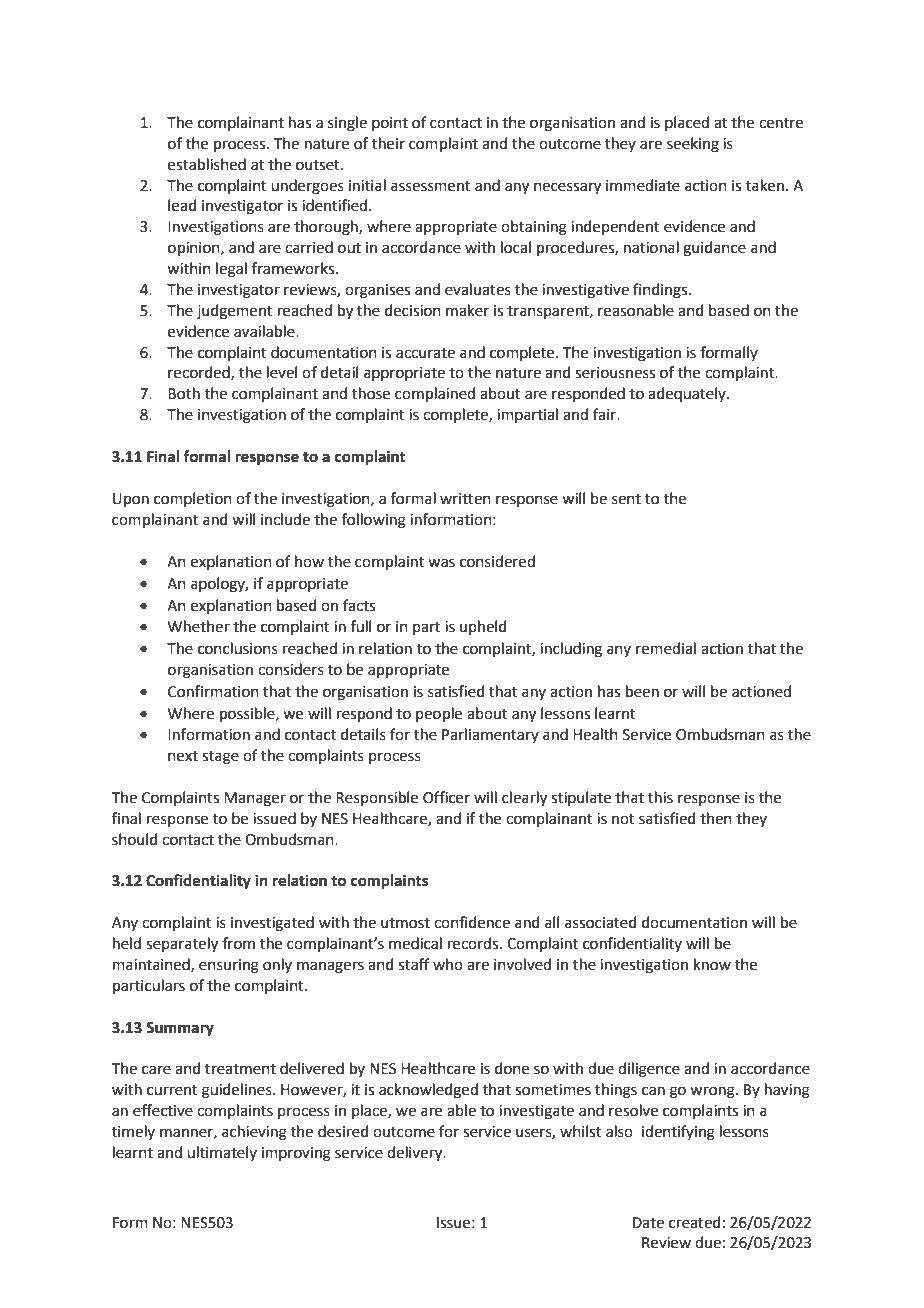 This screenshot has height=1308, width=924. I want to click on assessment, so click(431, 186).
